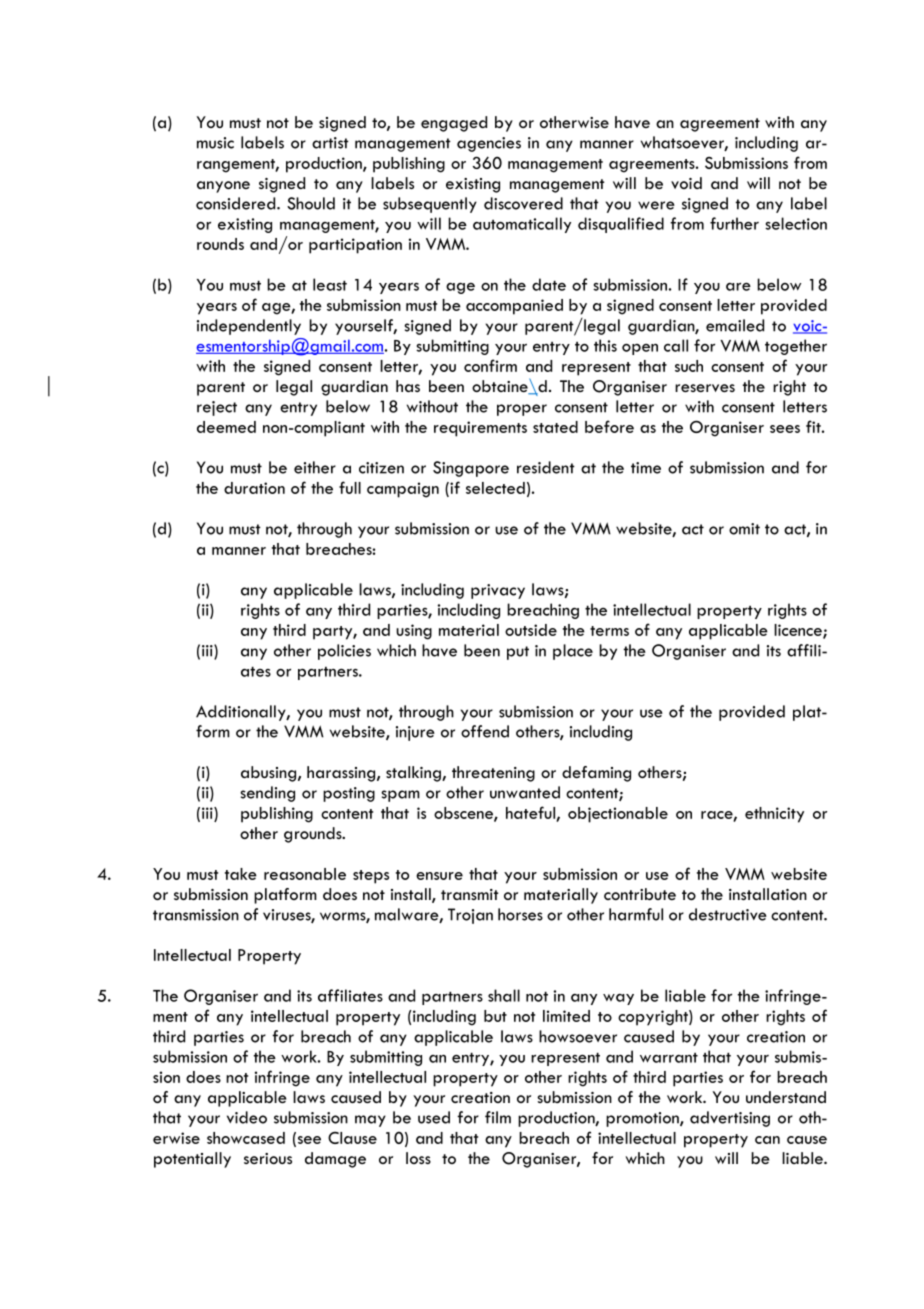 This image has height=1309, width=924. I want to click on policies, so click(344, 652).
